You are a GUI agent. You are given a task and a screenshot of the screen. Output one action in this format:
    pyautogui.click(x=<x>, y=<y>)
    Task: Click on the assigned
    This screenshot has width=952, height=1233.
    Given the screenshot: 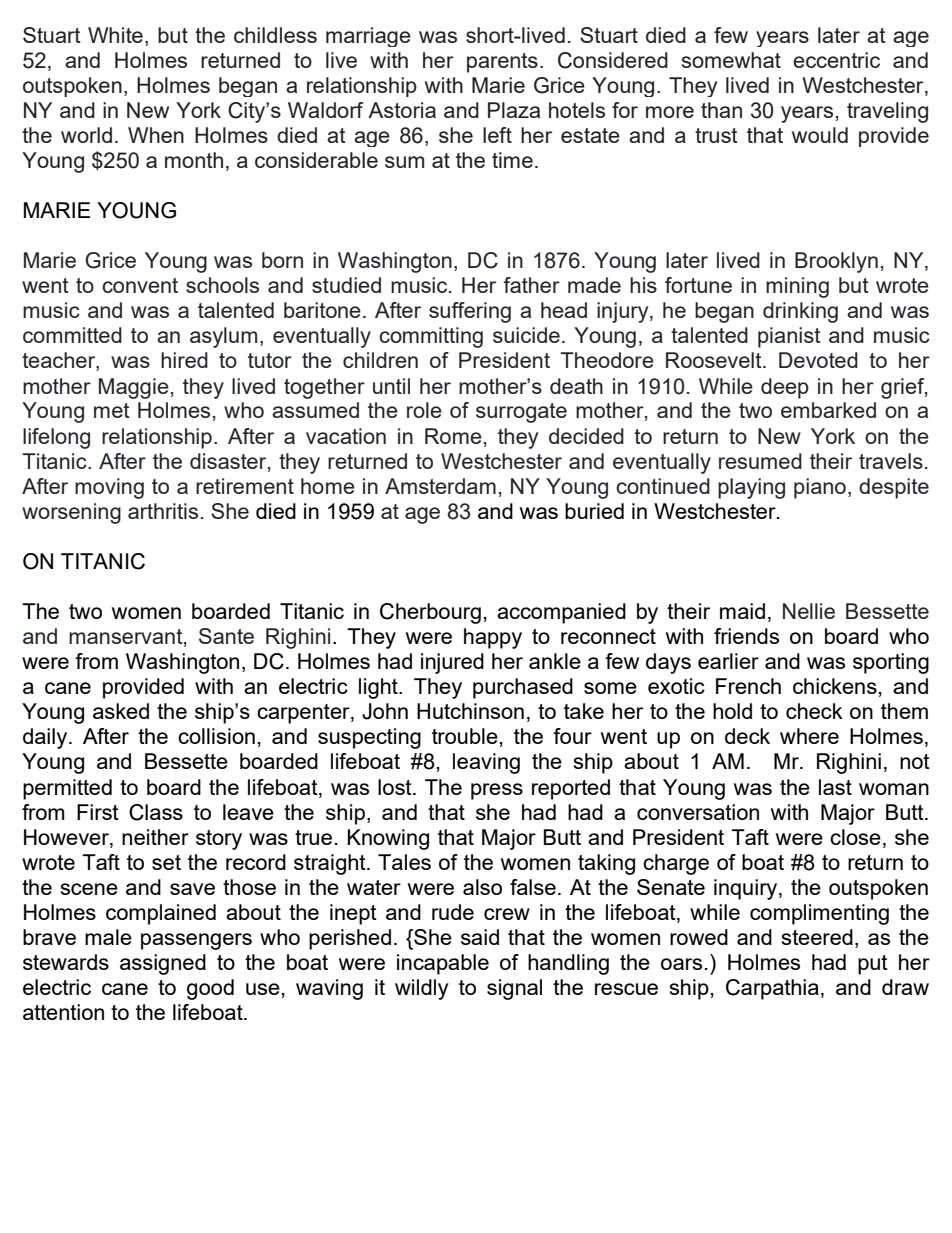 What is the action you would take?
    pyautogui.click(x=163, y=964)
